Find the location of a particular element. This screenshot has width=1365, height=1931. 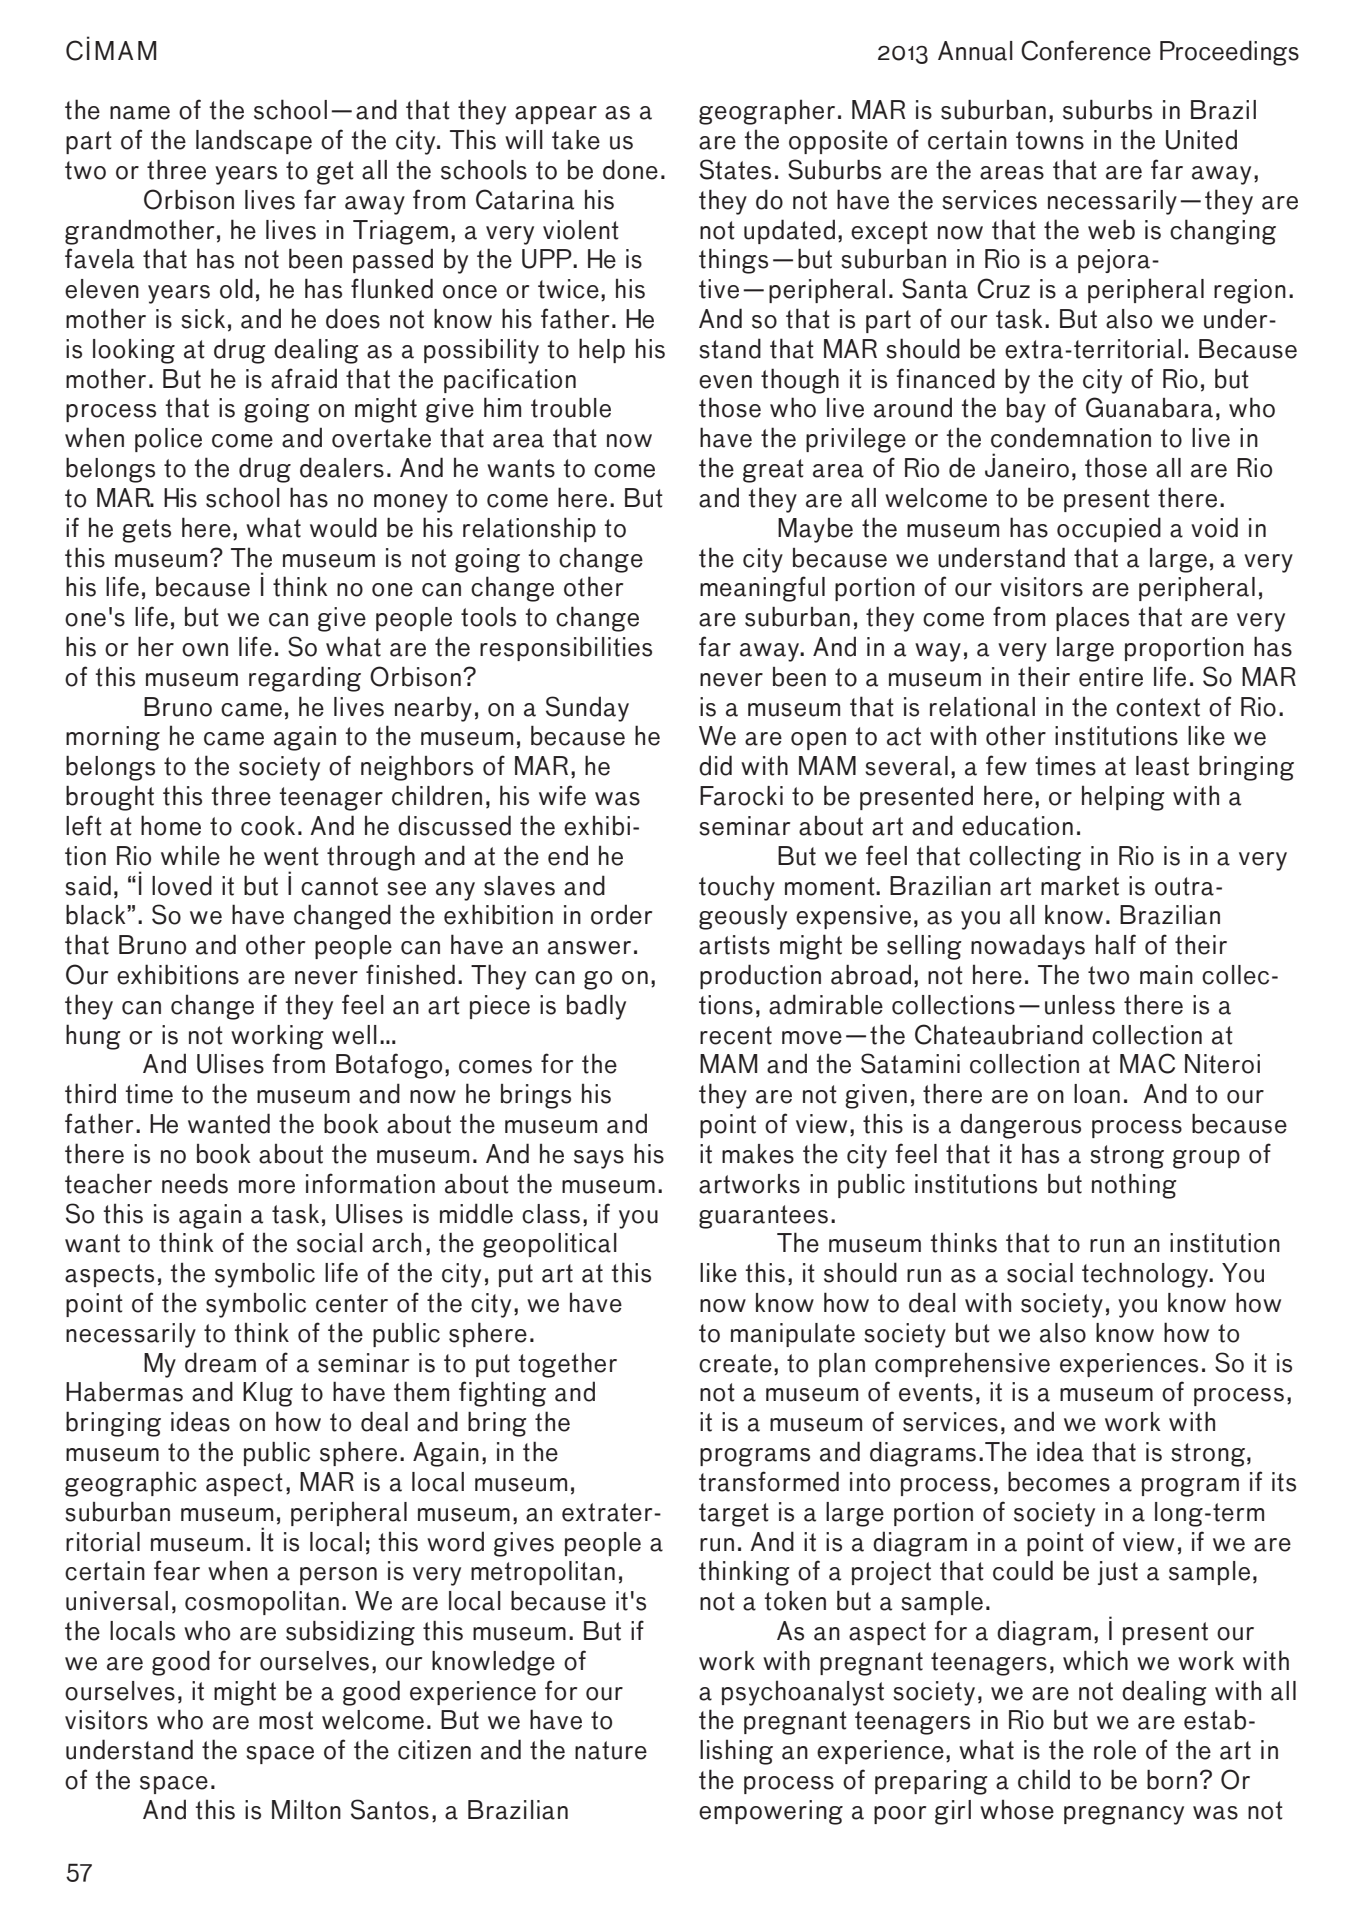

loved is located at coordinates (182, 885).
